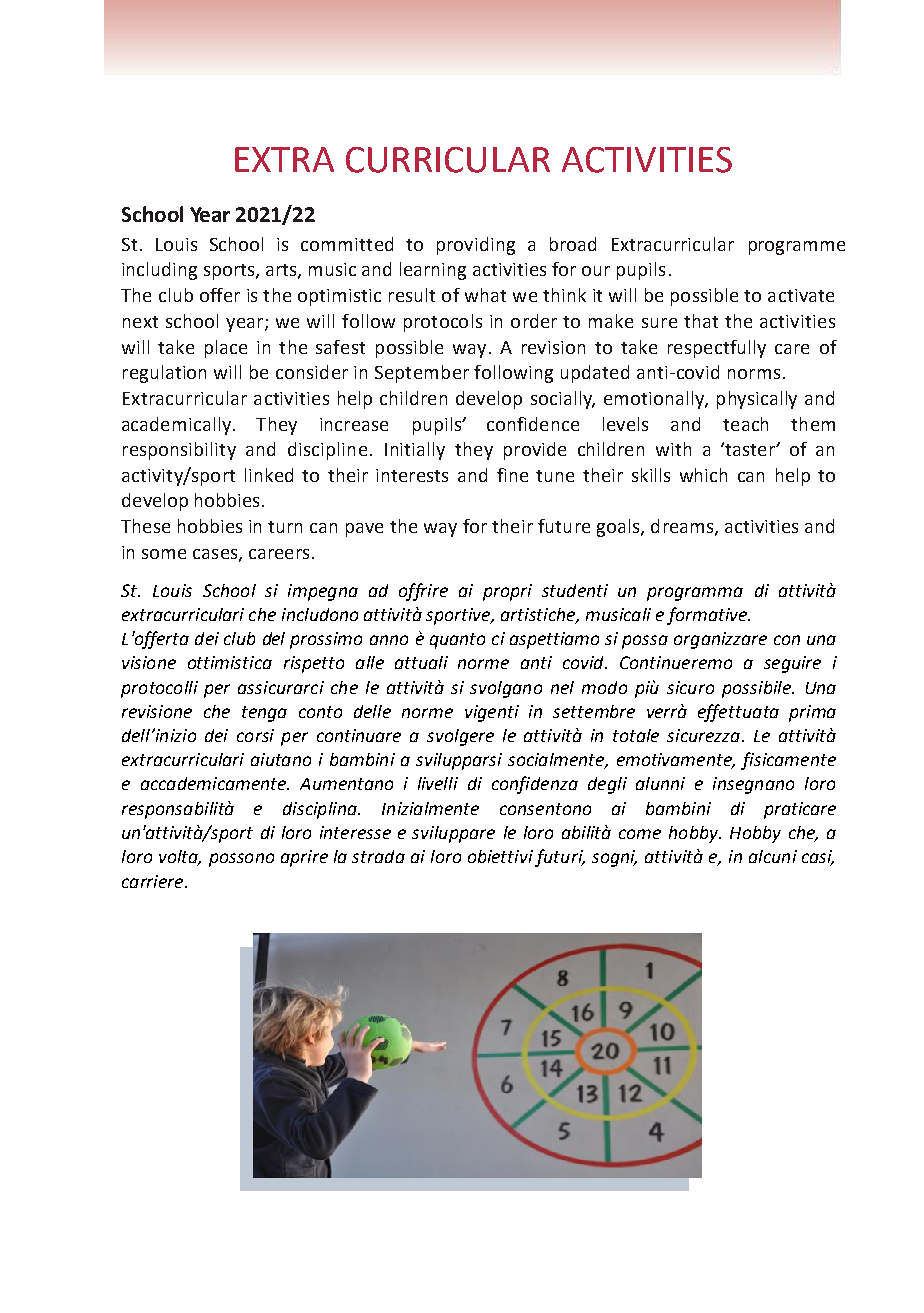  Describe the element at coordinates (797, 248) in the document. I see `programme` at that location.
